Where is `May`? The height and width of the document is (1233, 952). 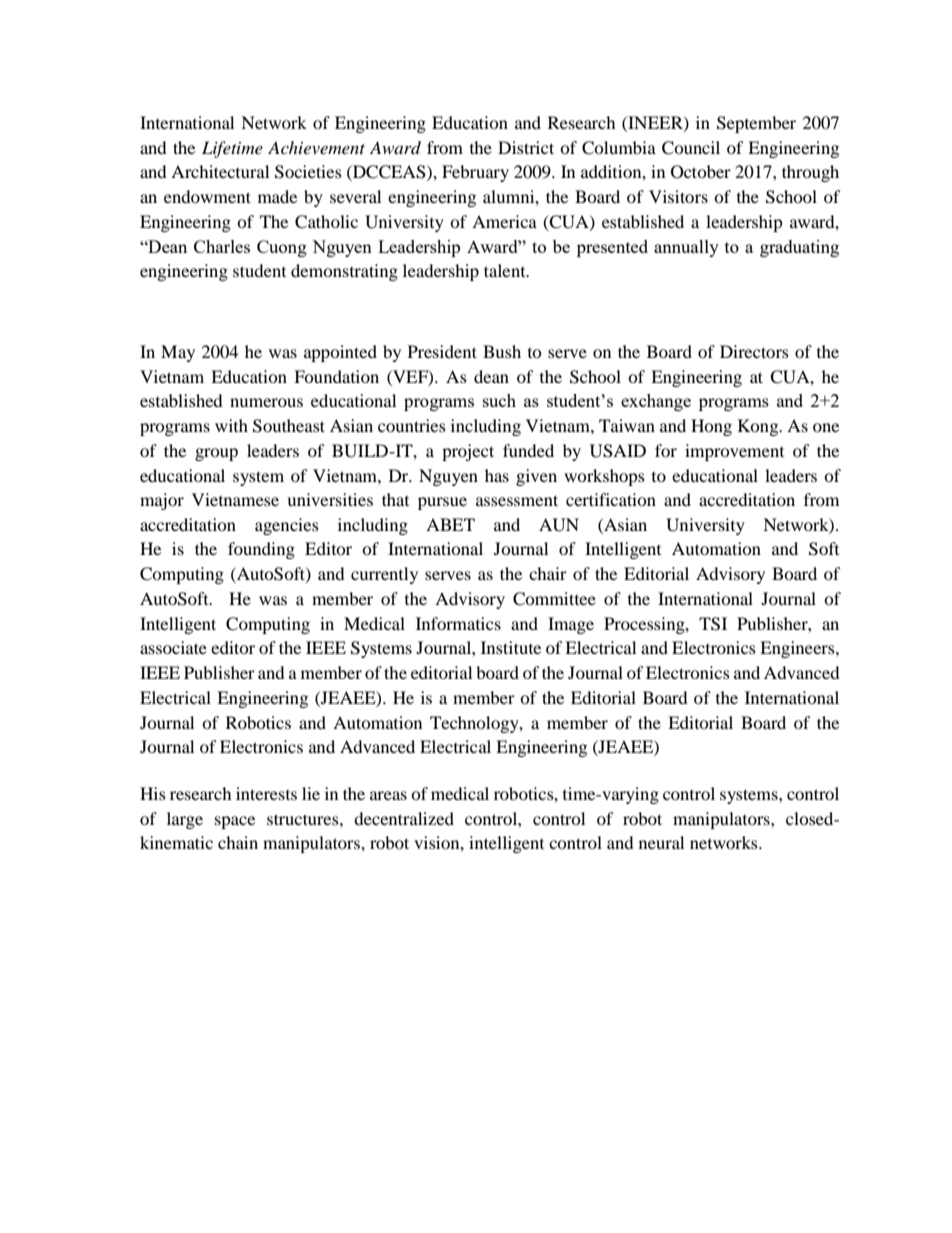 May is located at coordinates (178, 353).
